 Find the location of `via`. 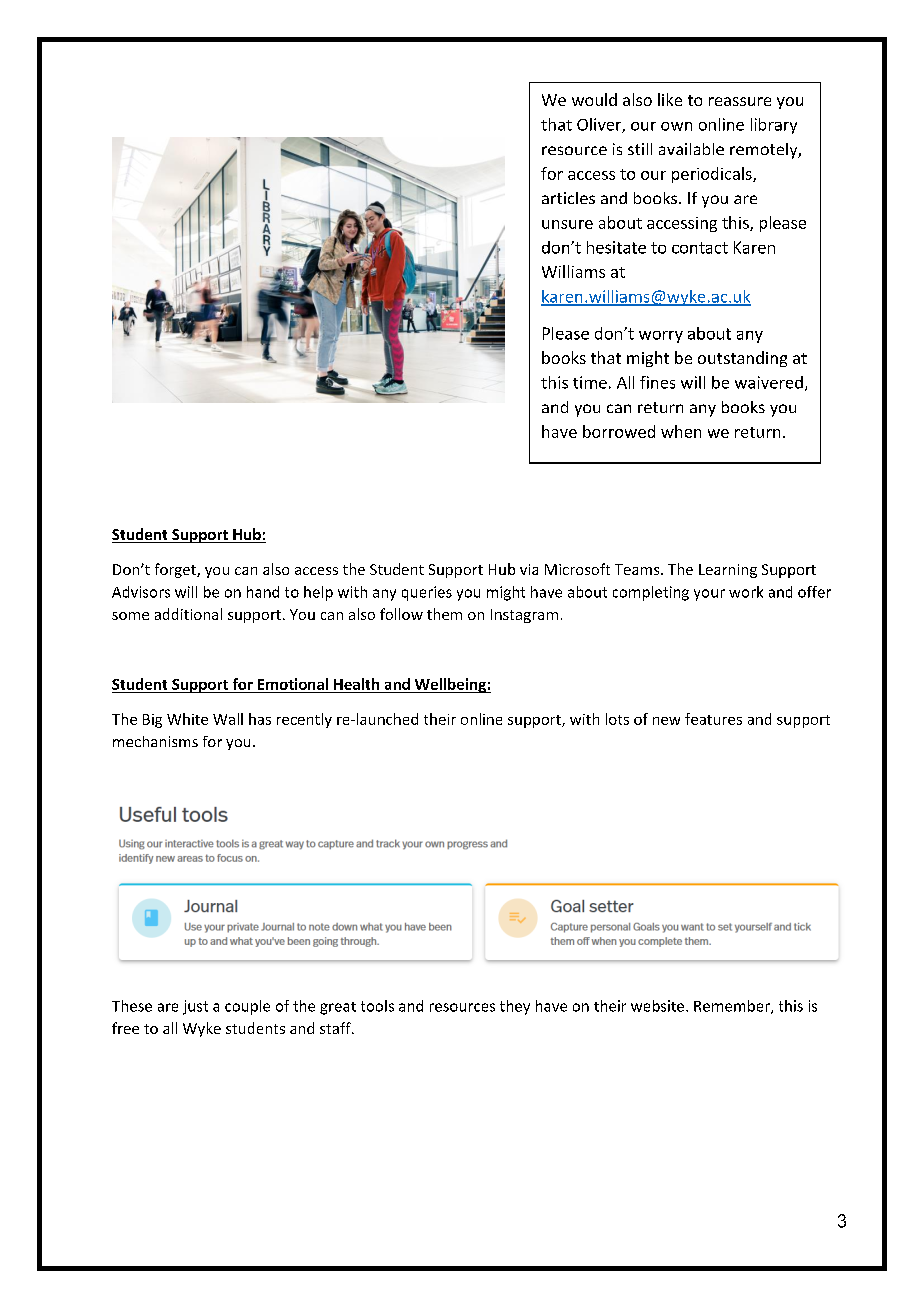

via is located at coordinates (529, 569).
